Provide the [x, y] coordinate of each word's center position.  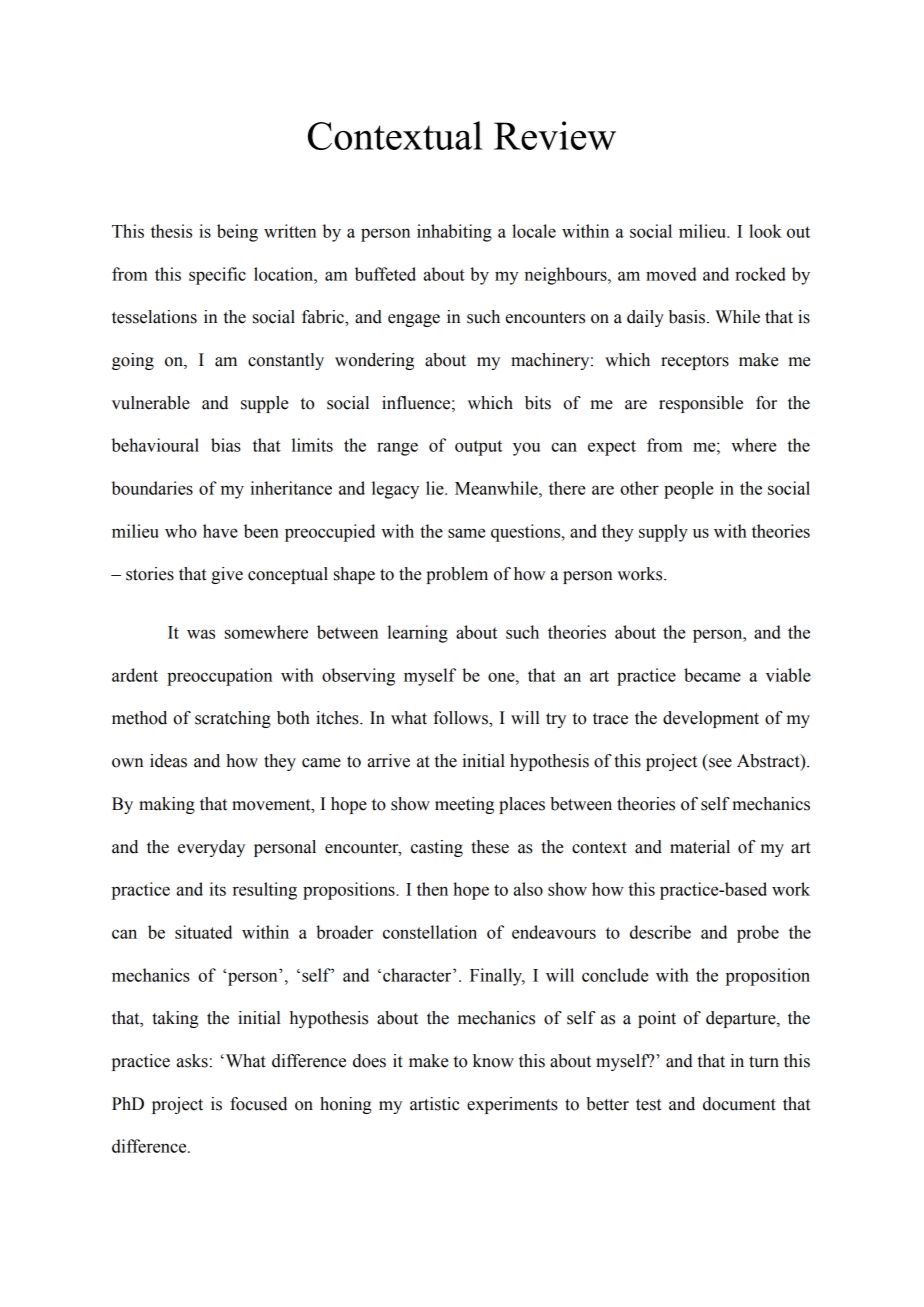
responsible [701, 404]
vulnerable [151, 403]
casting [437, 848]
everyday [211, 848]
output [478, 448]
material [700, 847]
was [201, 634]
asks [192, 1061]
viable [788, 675]
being [237, 233]
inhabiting [454, 233]
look [765, 231]
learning [417, 634]
